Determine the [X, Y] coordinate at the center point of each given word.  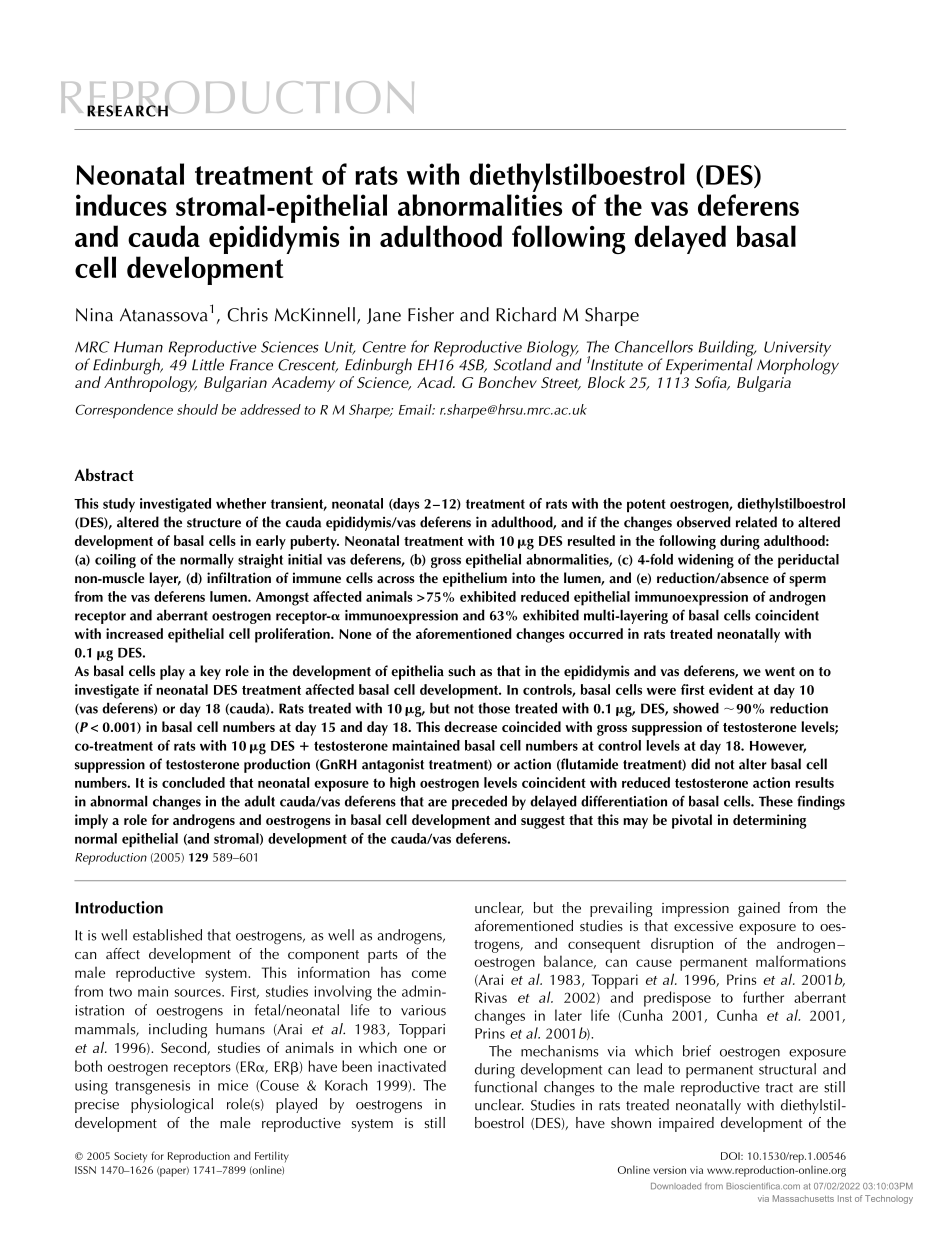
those [494, 708]
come [429, 974]
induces [121, 205]
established [167, 935]
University [797, 350]
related [756, 522]
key [210, 672]
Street [561, 383]
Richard [526, 314]
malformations [801, 961]
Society [130, 1157]
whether [241, 503]
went [780, 672]
